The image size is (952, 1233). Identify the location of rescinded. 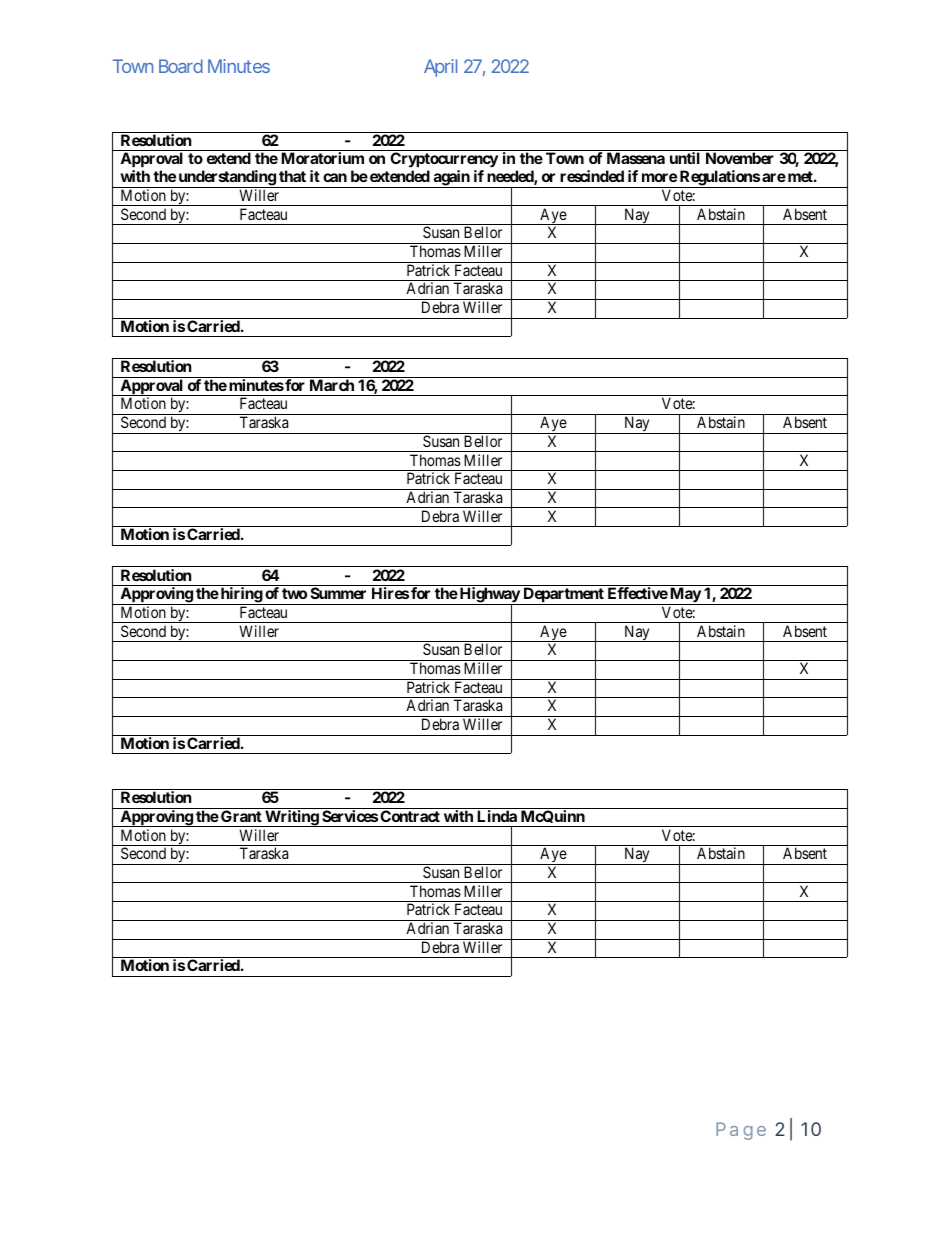
(592, 176).
